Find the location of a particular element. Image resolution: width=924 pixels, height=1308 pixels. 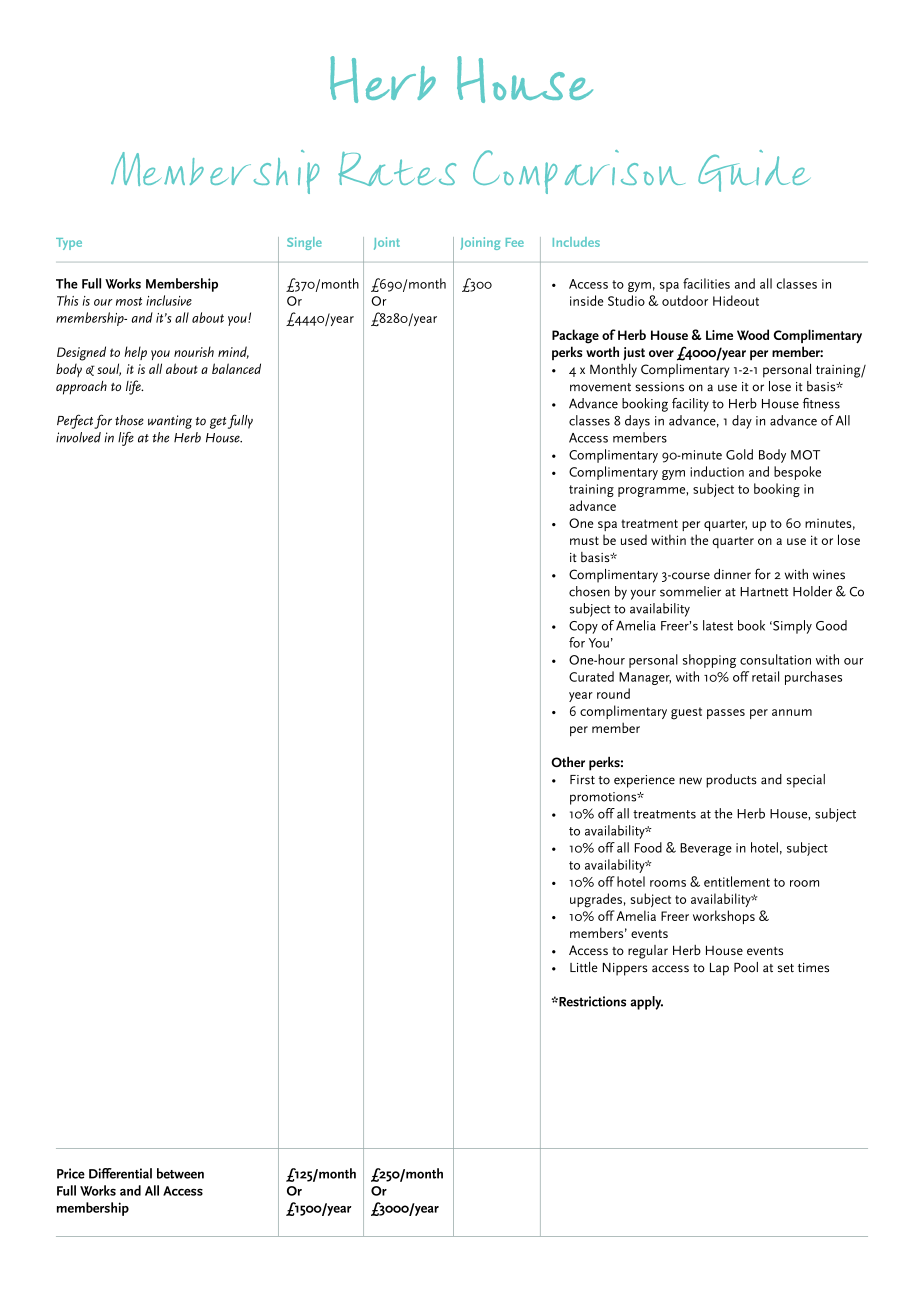

between is located at coordinates (180, 1173).
